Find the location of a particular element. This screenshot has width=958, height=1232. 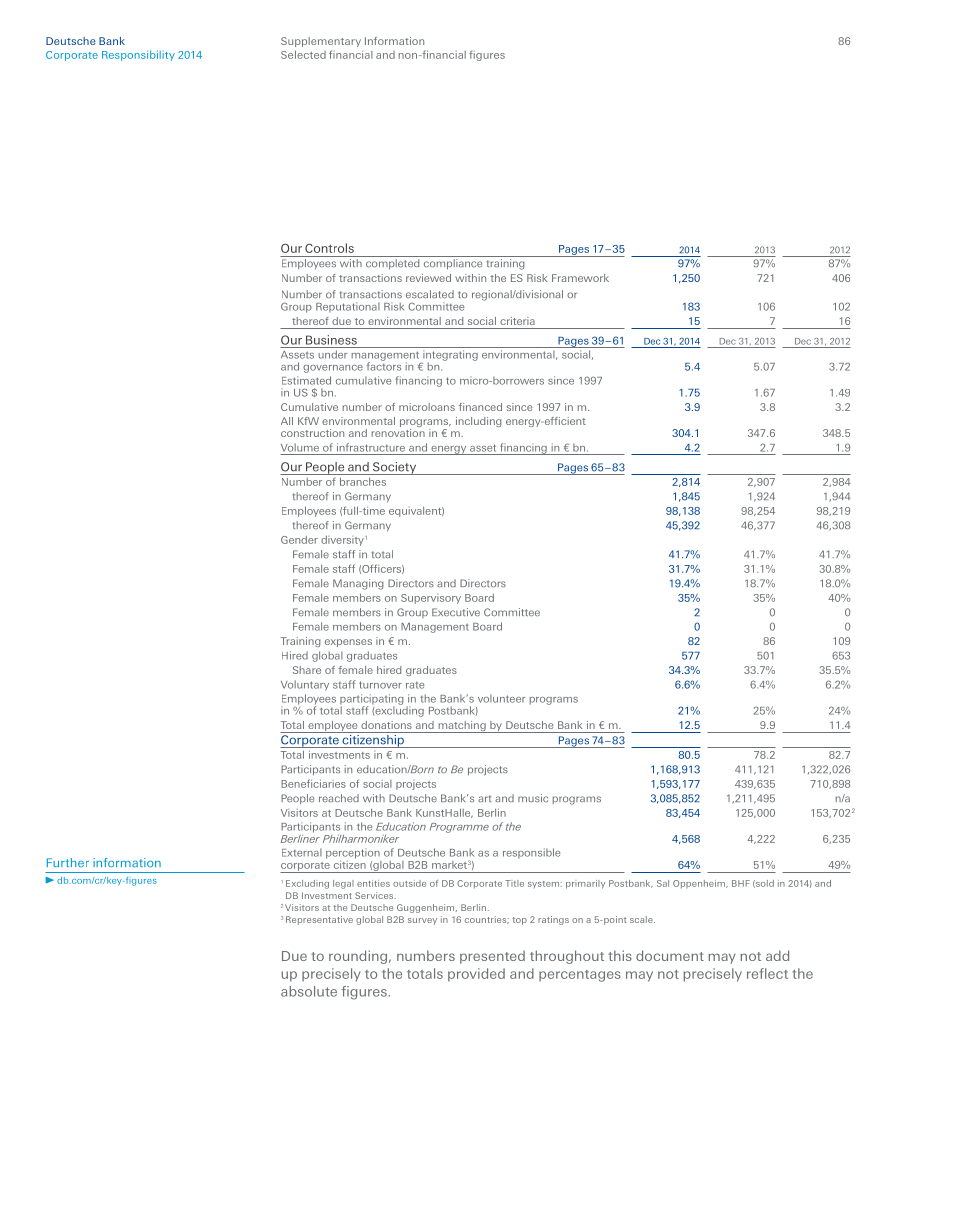

provided is located at coordinates (476, 975).
